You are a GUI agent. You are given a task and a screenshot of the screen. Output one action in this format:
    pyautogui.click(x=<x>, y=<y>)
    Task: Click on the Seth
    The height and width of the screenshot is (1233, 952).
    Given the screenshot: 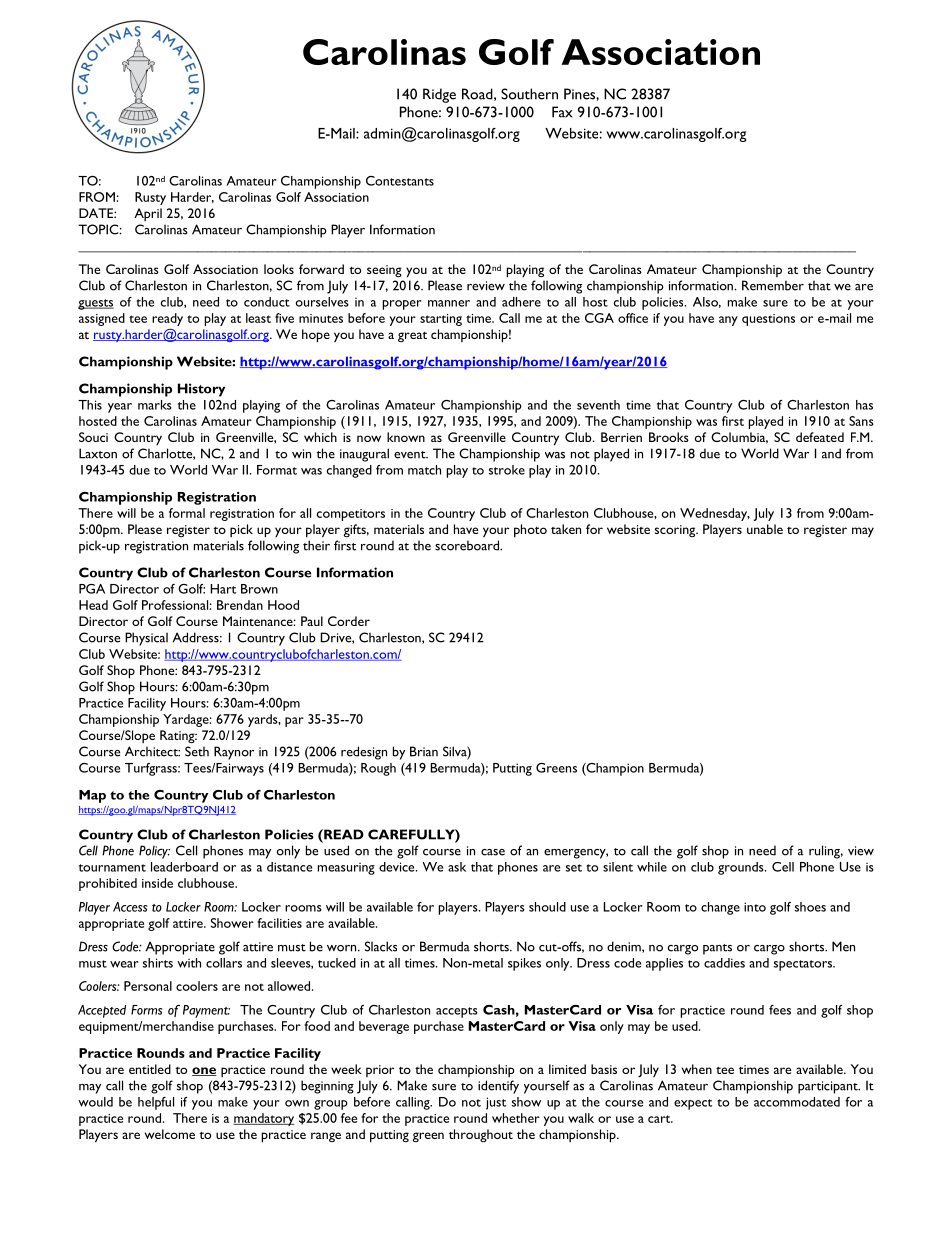 What is the action you would take?
    pyautogui.click(x=197, y=751)
